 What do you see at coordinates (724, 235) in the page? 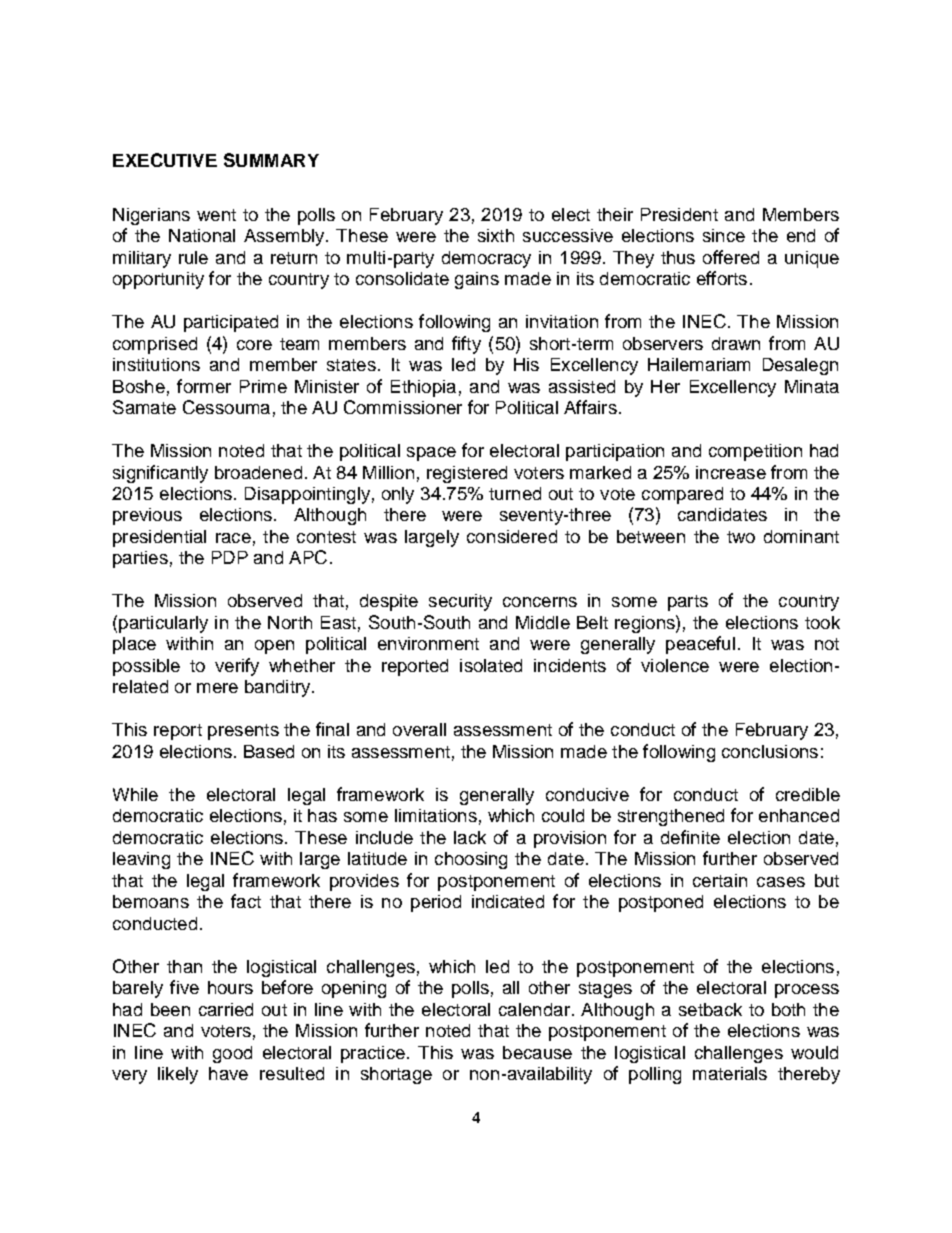
I see `since` at bounding box center [724, 235].
